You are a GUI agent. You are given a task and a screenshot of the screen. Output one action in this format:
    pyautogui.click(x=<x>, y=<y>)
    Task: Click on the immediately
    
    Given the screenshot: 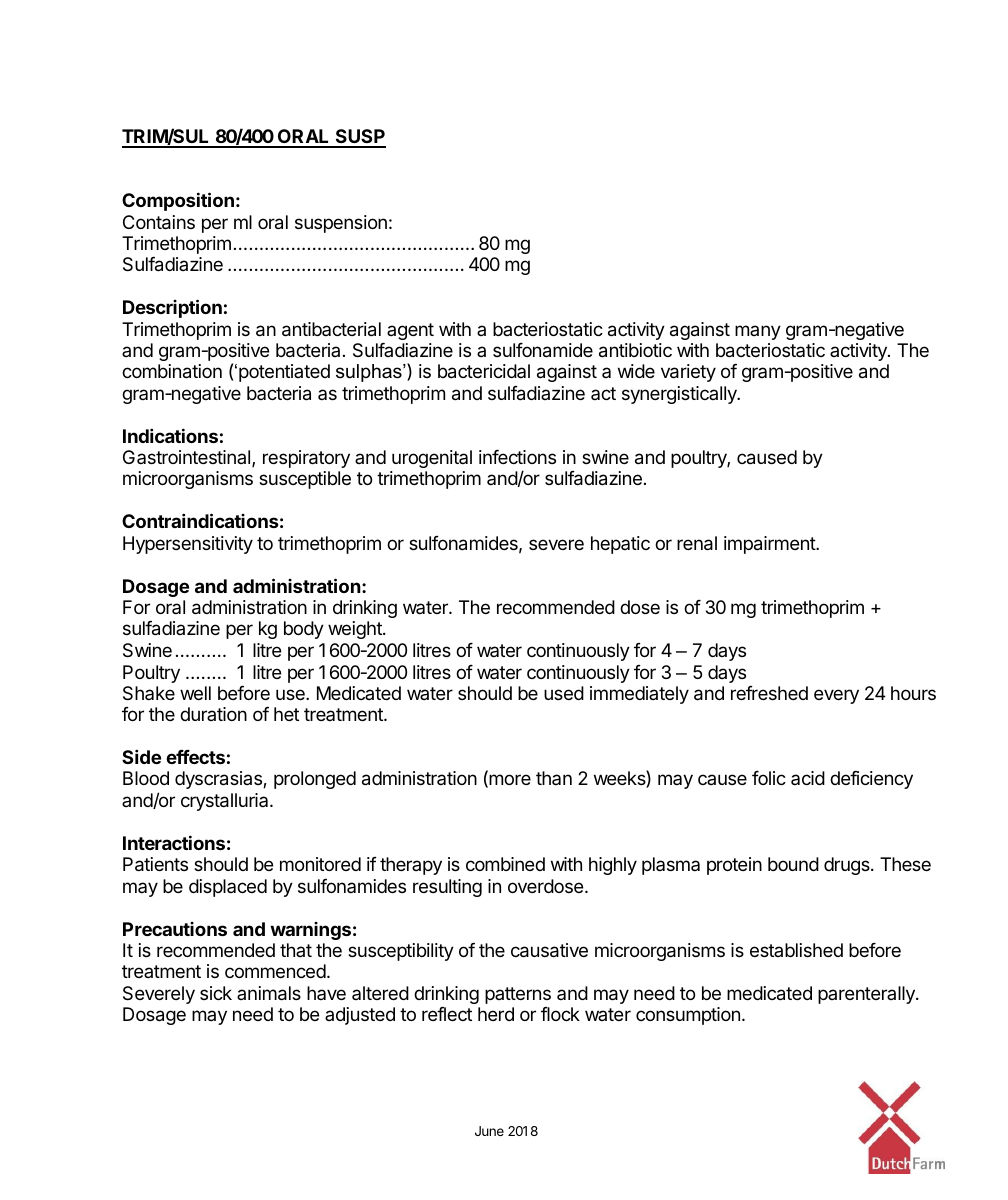 What is the action you would take?
    pyautogui.click(x=639, y=695)
